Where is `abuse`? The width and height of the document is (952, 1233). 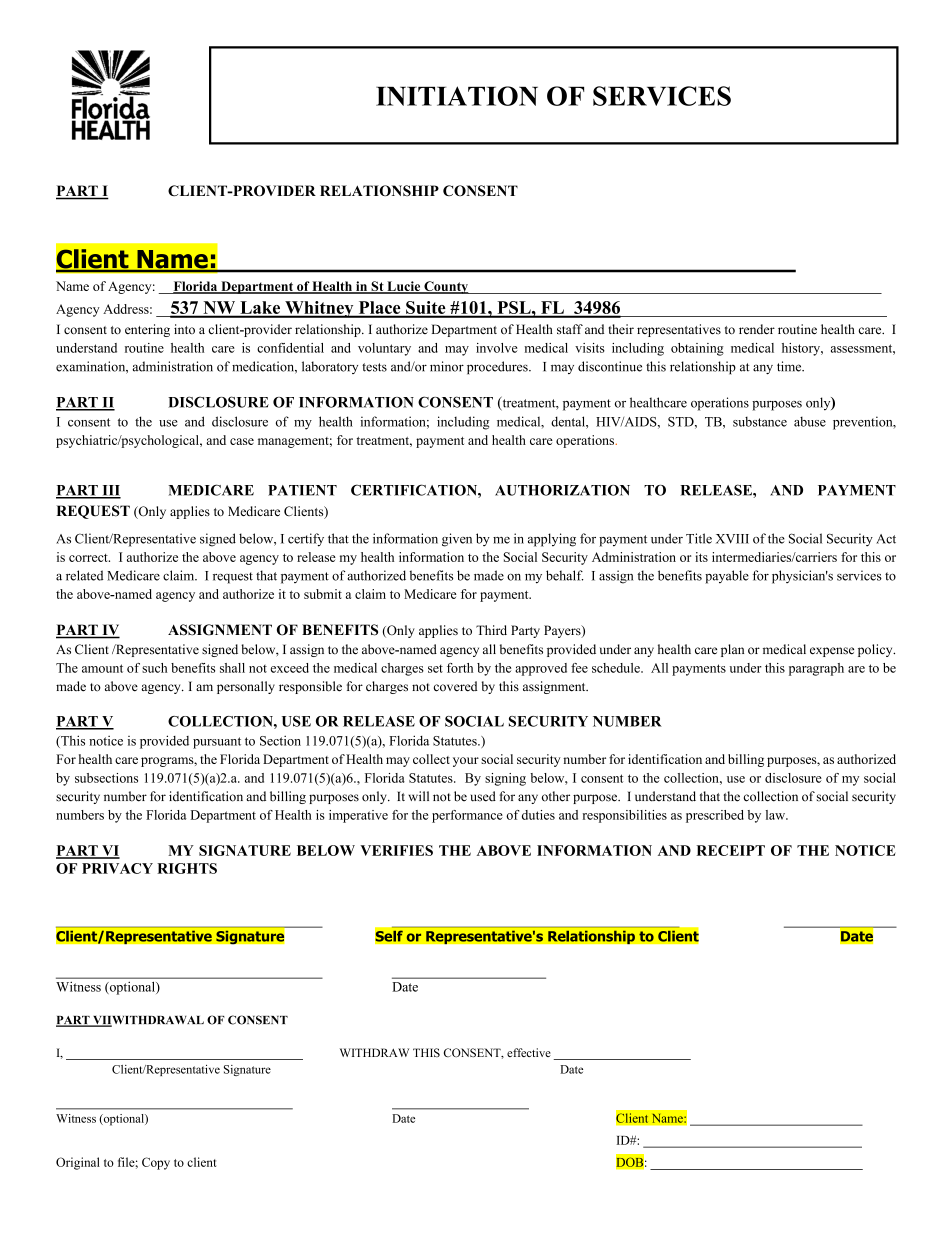
abuse is located at coordinates (810, 421).
